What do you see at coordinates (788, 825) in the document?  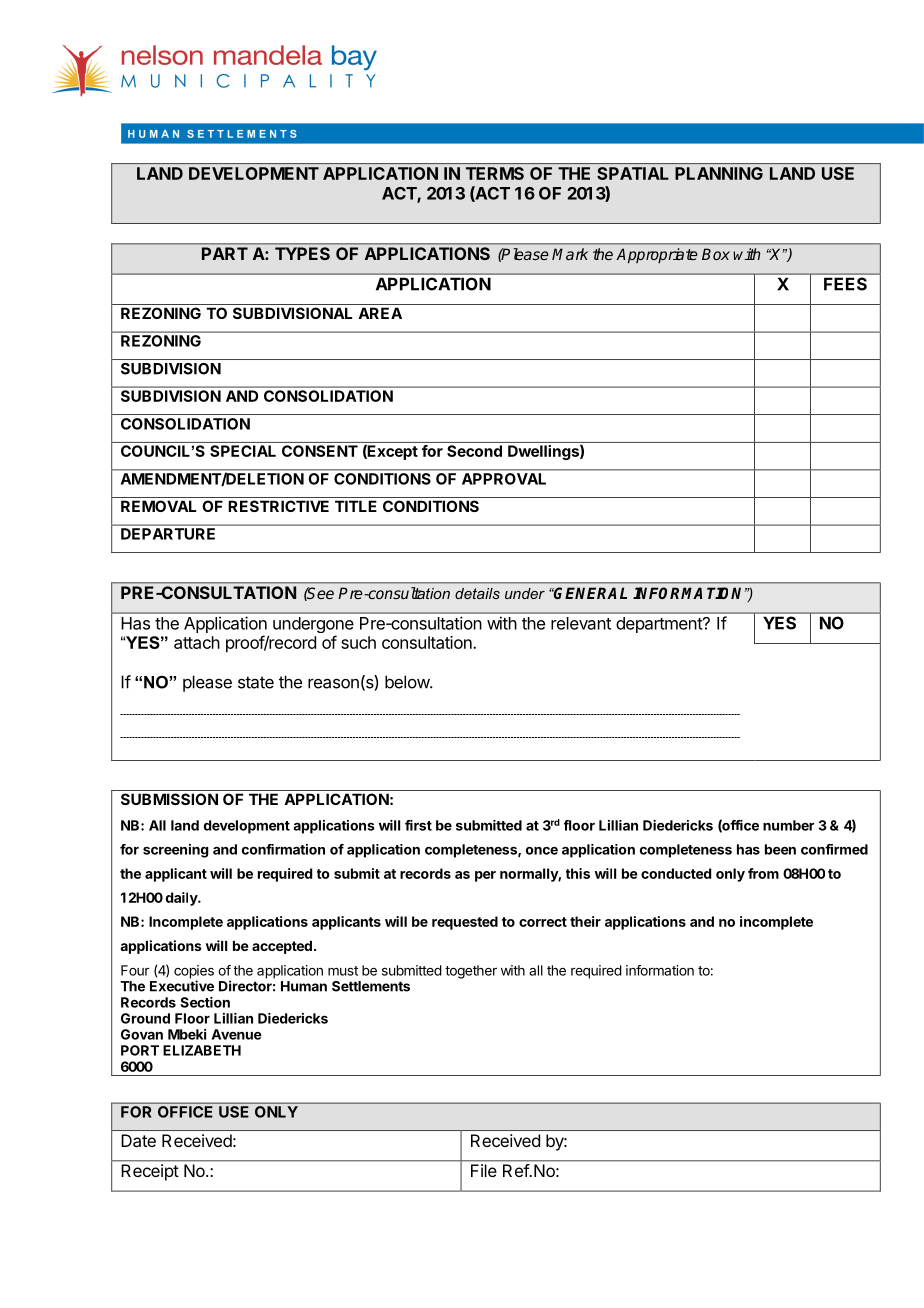 I see `number` at bounding box center [788, 825].
